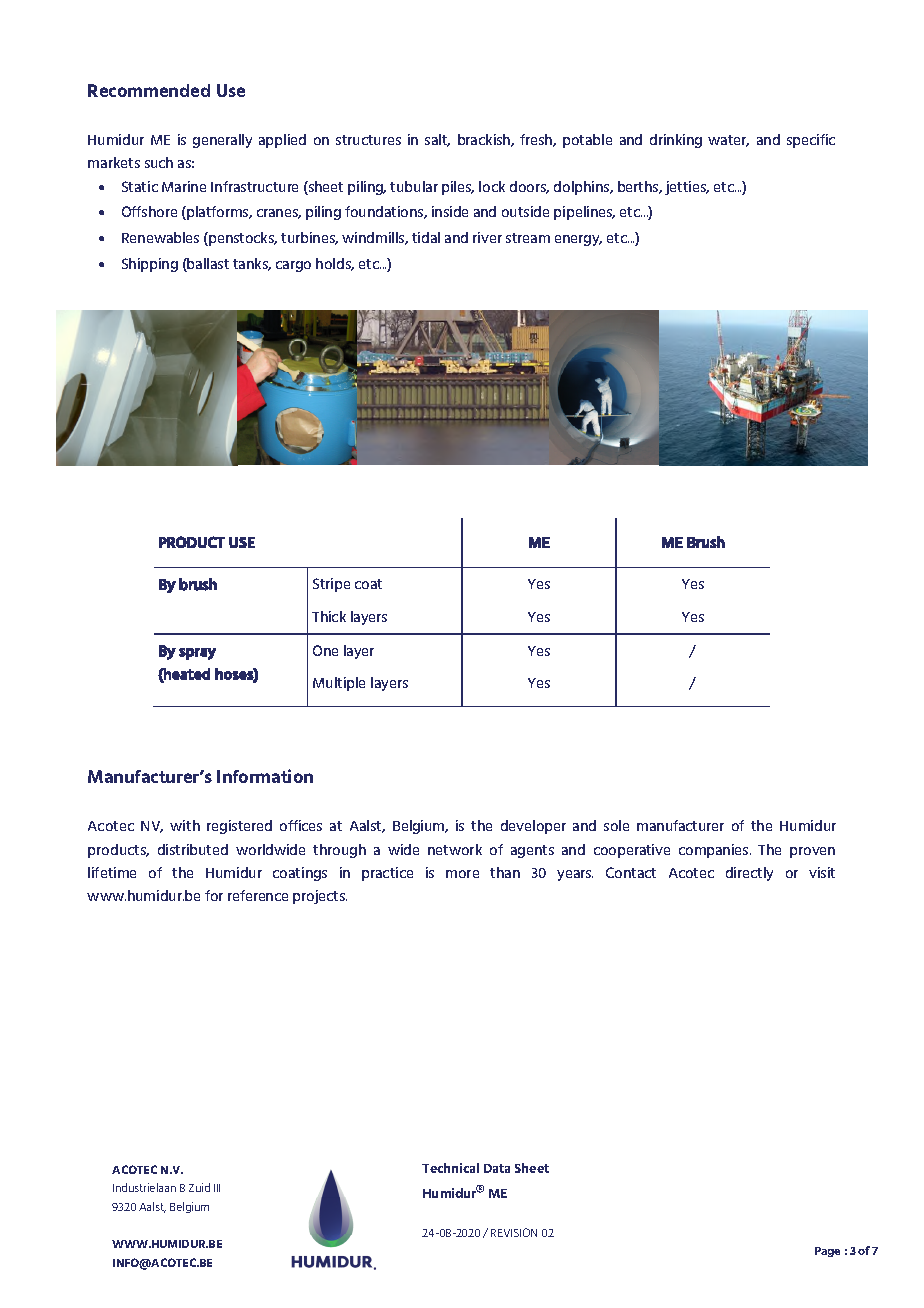  What do you see at coordinates (150, 265) in the screenshot?
I see `Shipping` at bounding box center [150, 265].
